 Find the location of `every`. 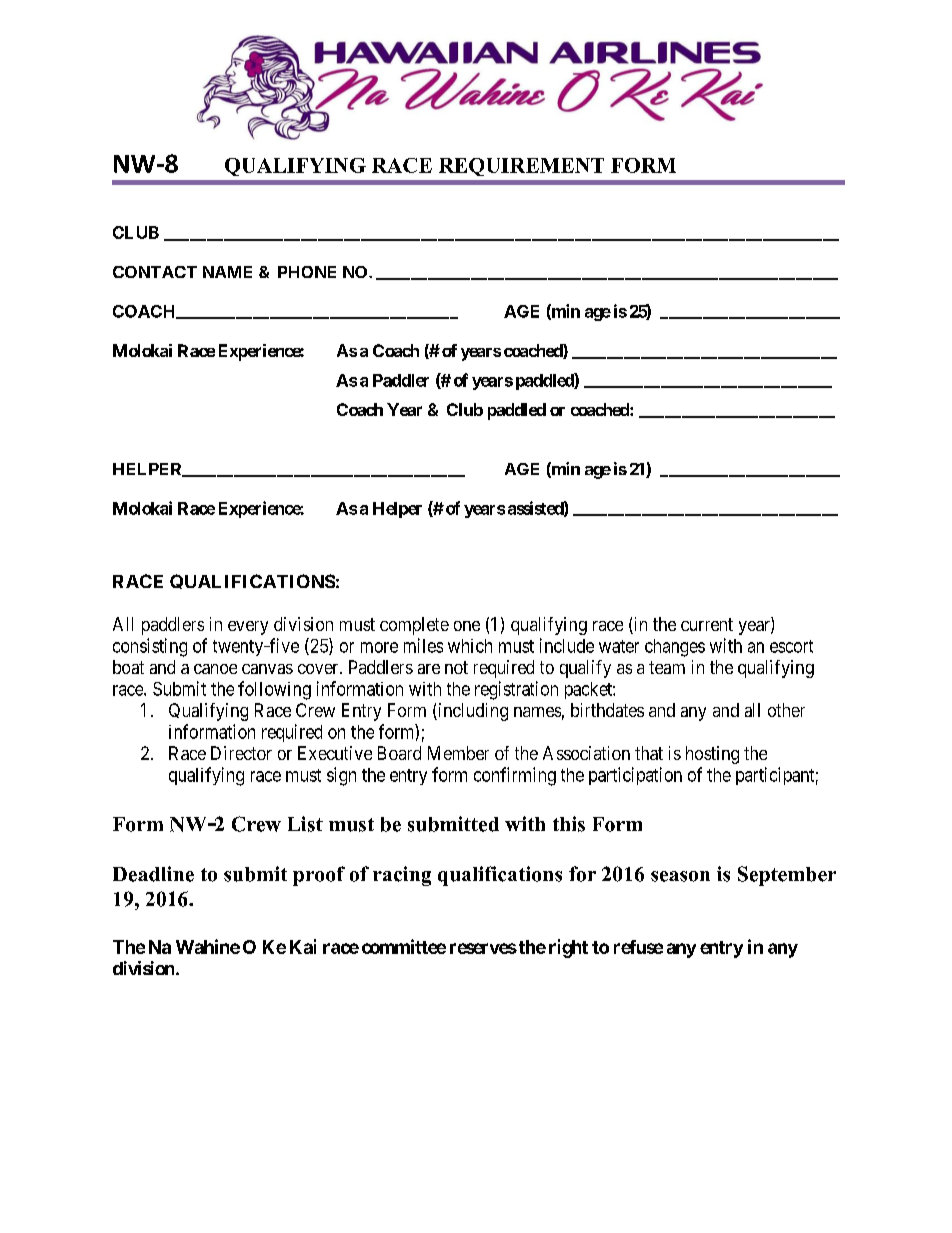

every is located at coordinates (248, 628).
